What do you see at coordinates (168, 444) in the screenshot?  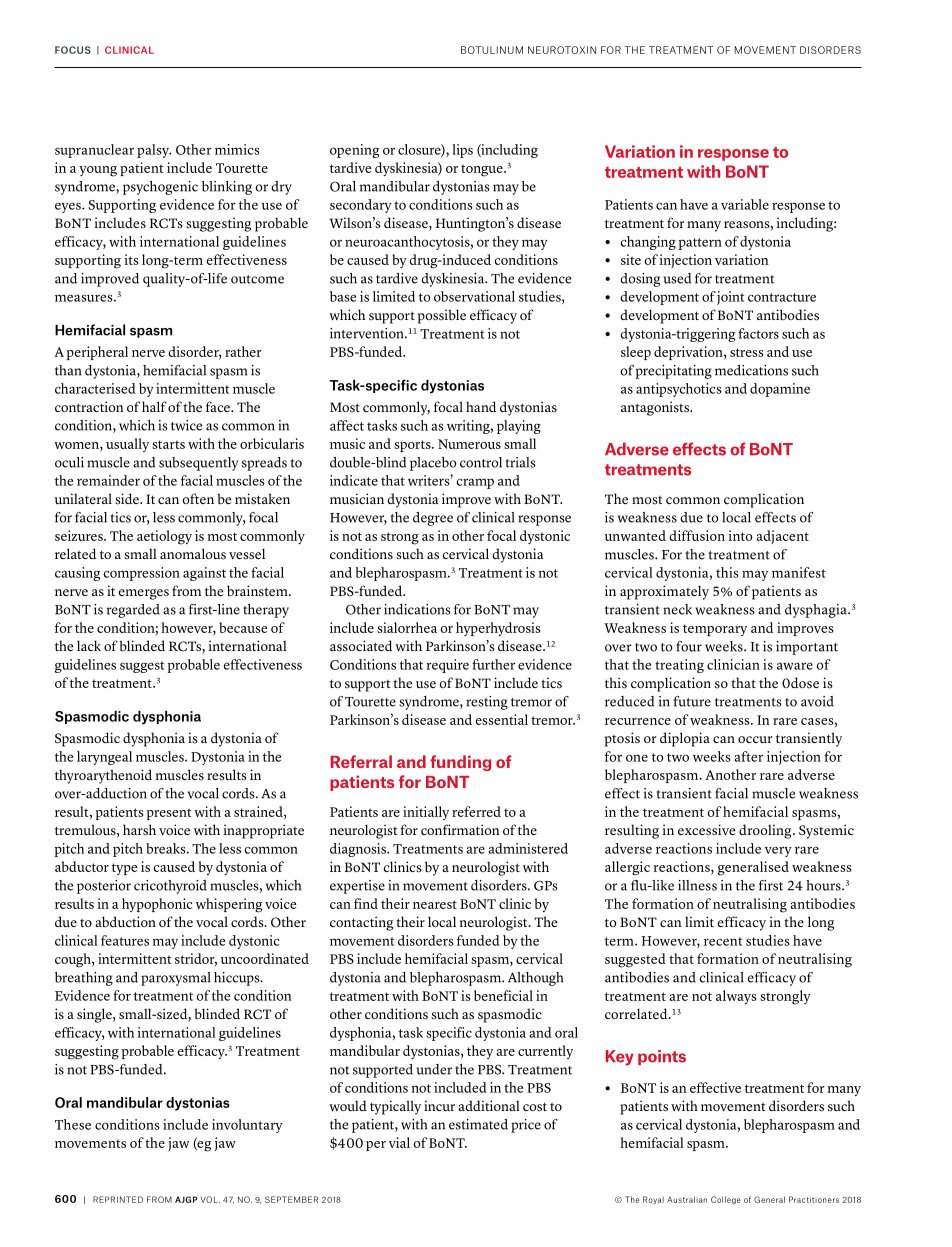 I see `starts` at bounding box center [168, 444].
